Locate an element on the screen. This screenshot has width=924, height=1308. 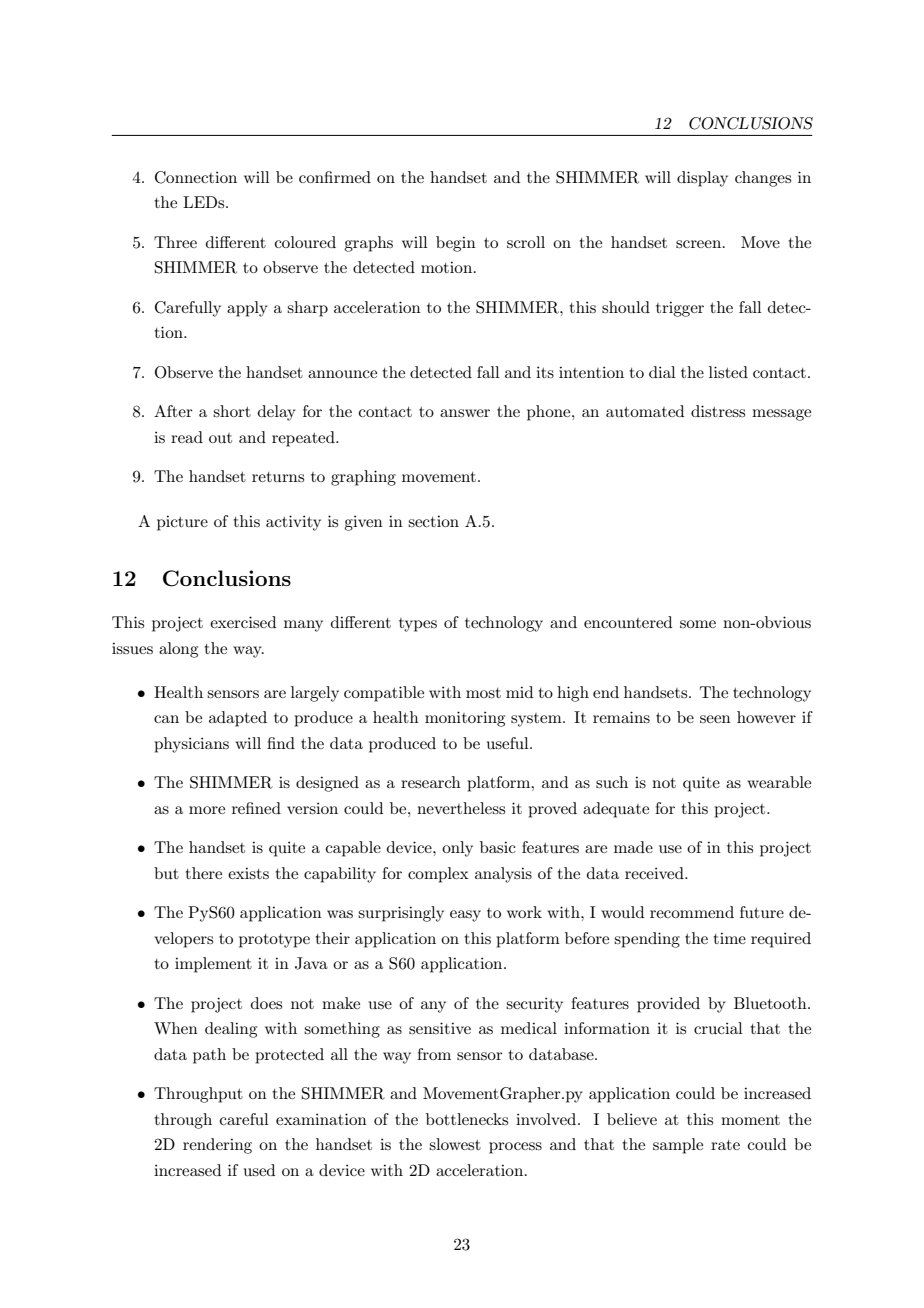
slowest is located at coordinates (455, 1144).
